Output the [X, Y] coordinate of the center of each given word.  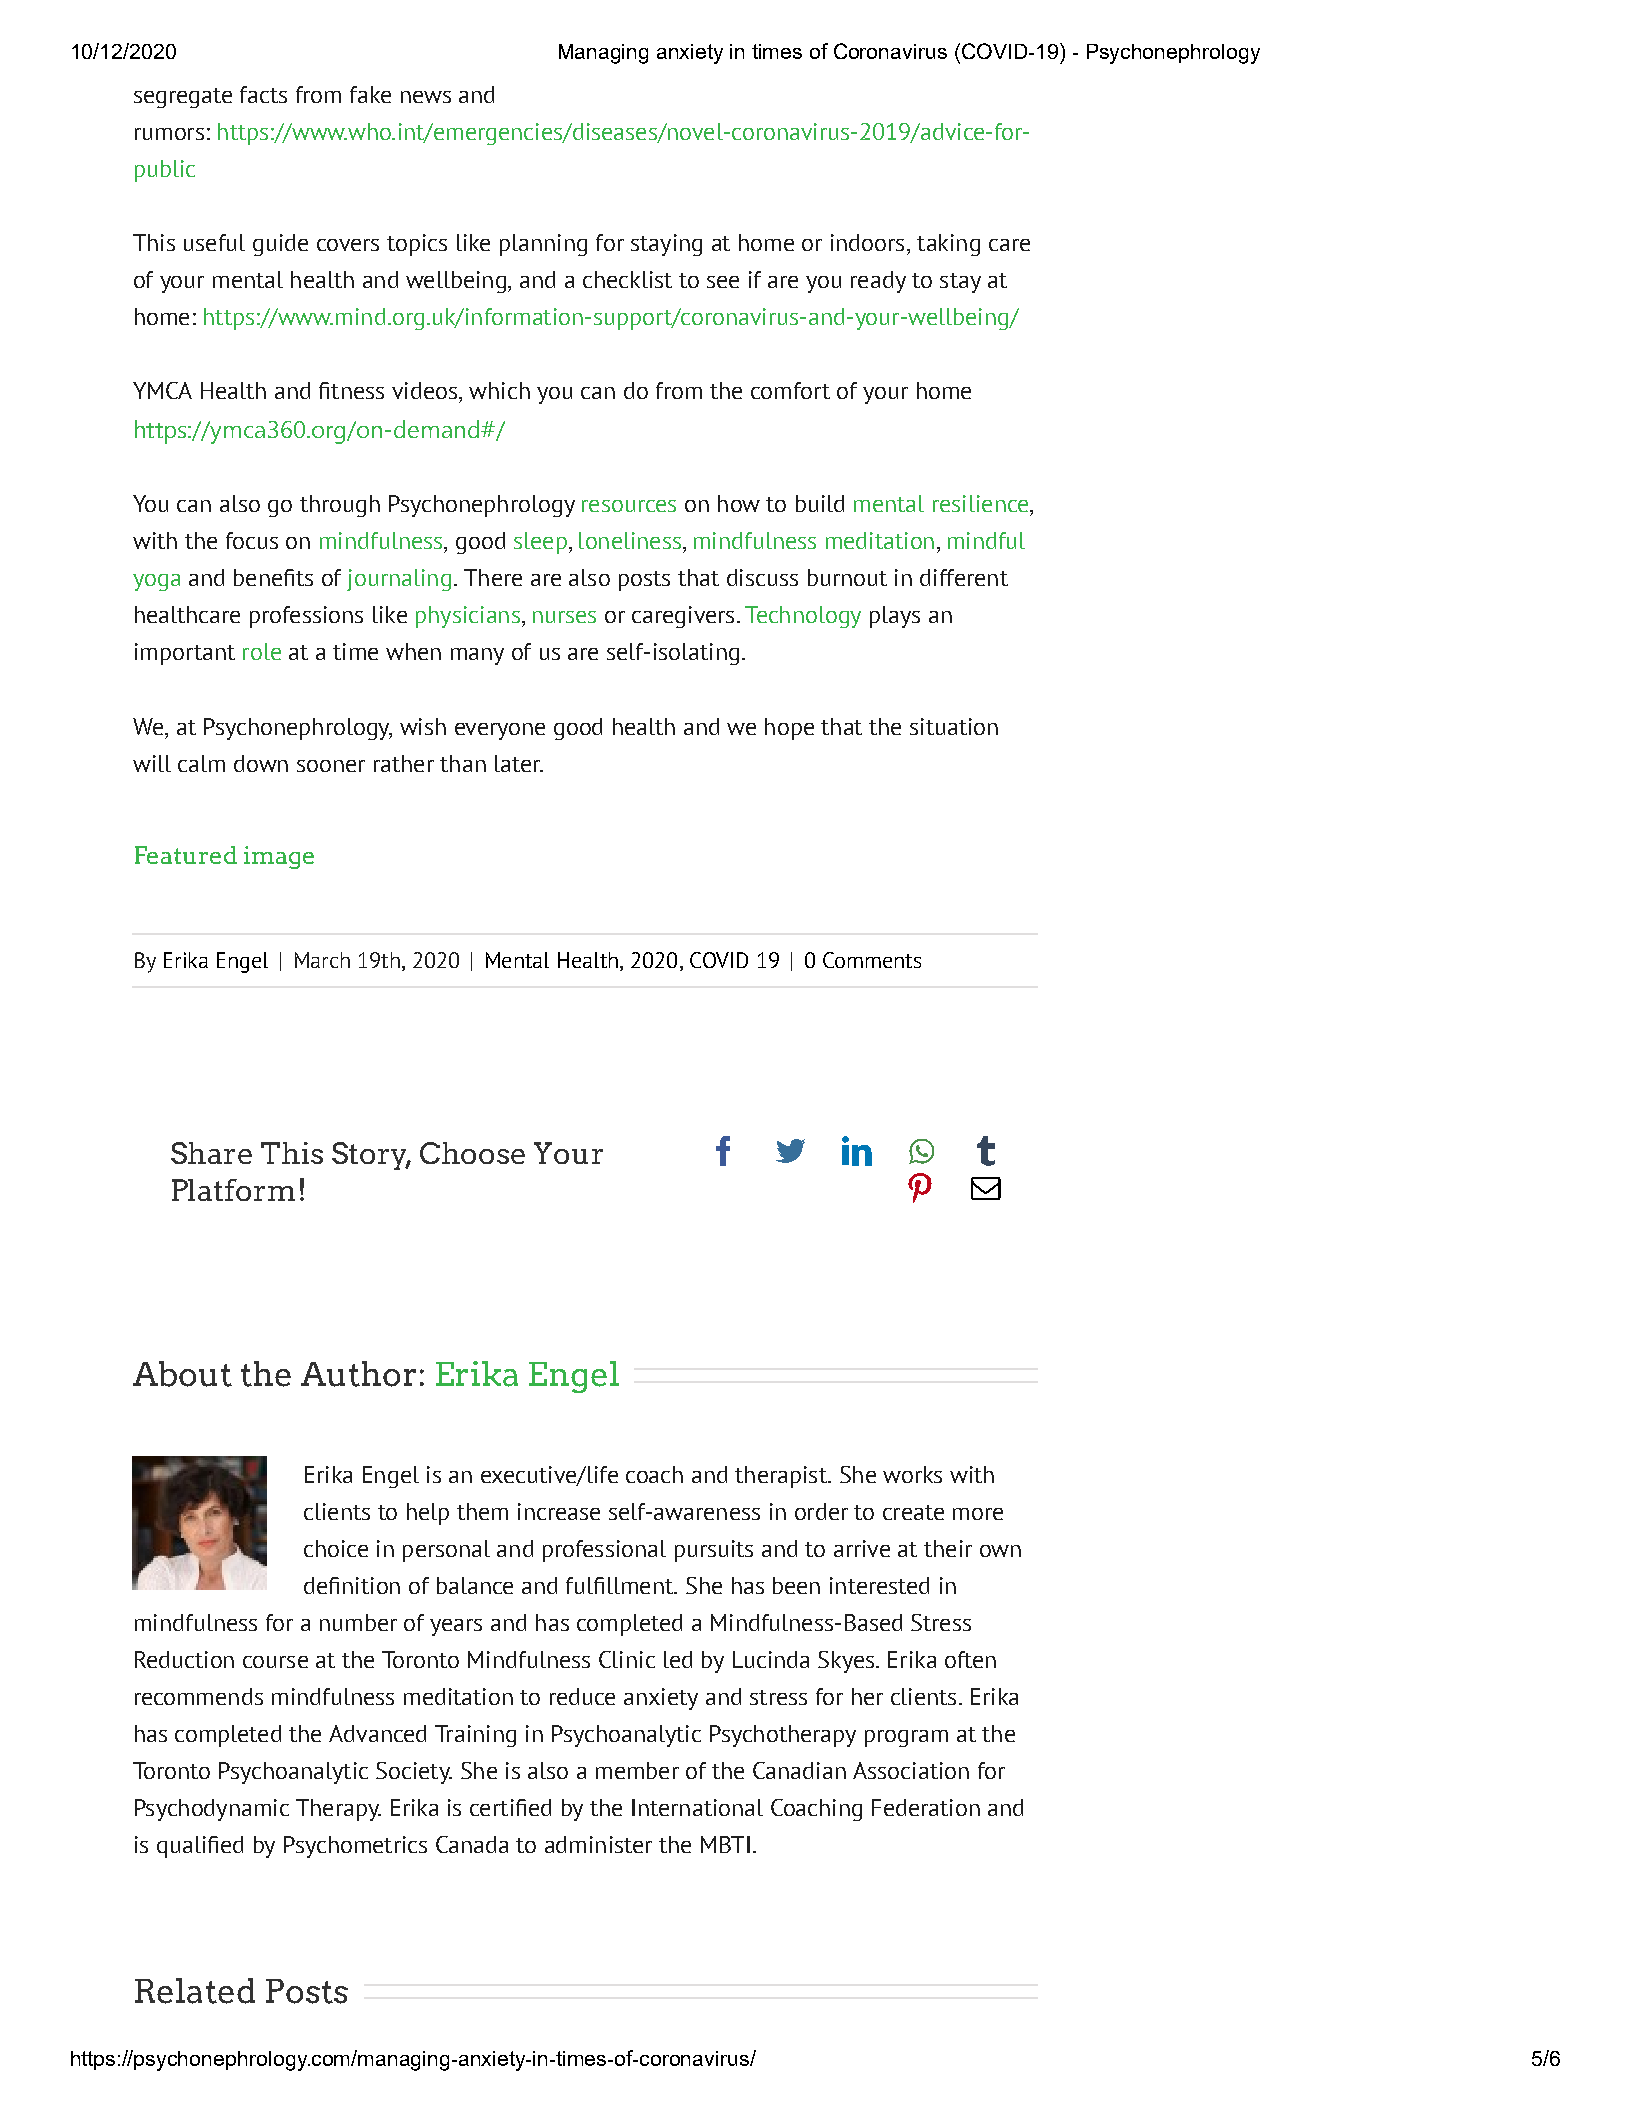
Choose [472, 1153]
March [322, 960]
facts [263, 94]
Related [195, 1991]
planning [543, 245]
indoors [867, 242]
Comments [872, 960]
